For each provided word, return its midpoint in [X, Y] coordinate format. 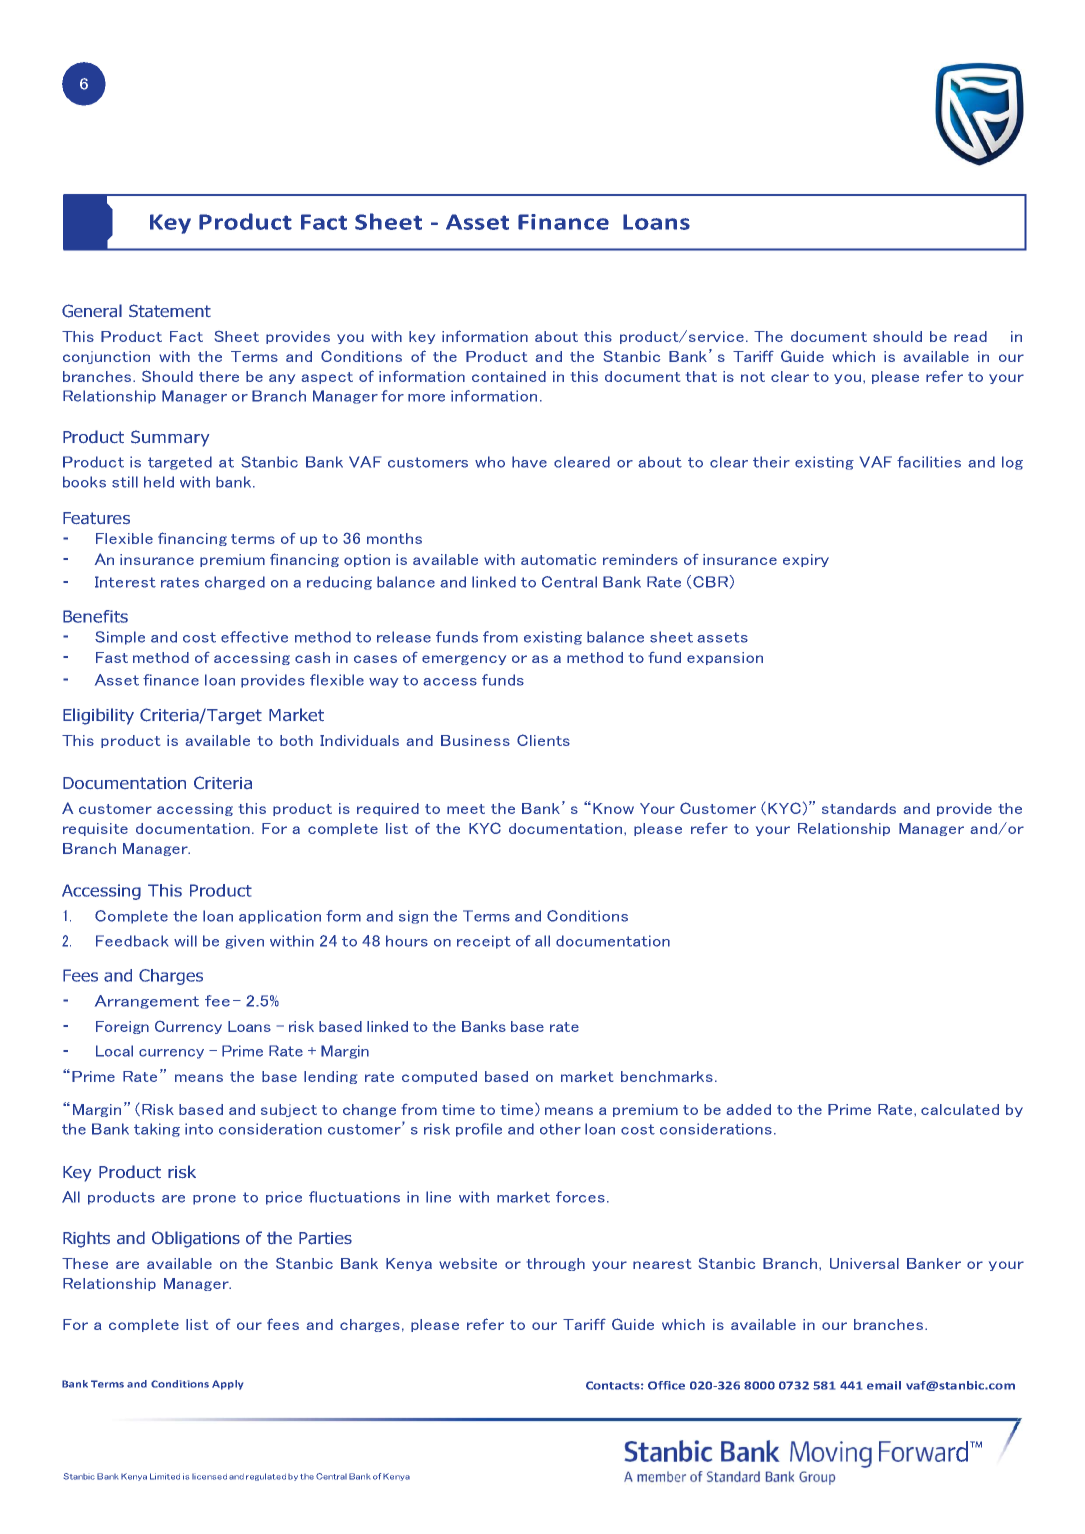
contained [509, 376]
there [219, 376]
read [970, 336]
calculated [960, 1109]
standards [859, 808]
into [199, 1129]
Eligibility [98, 716]
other [560, 1129]
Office [666, 1385]
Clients [543, 740]
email [884, 1385]
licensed [209, 1477]
